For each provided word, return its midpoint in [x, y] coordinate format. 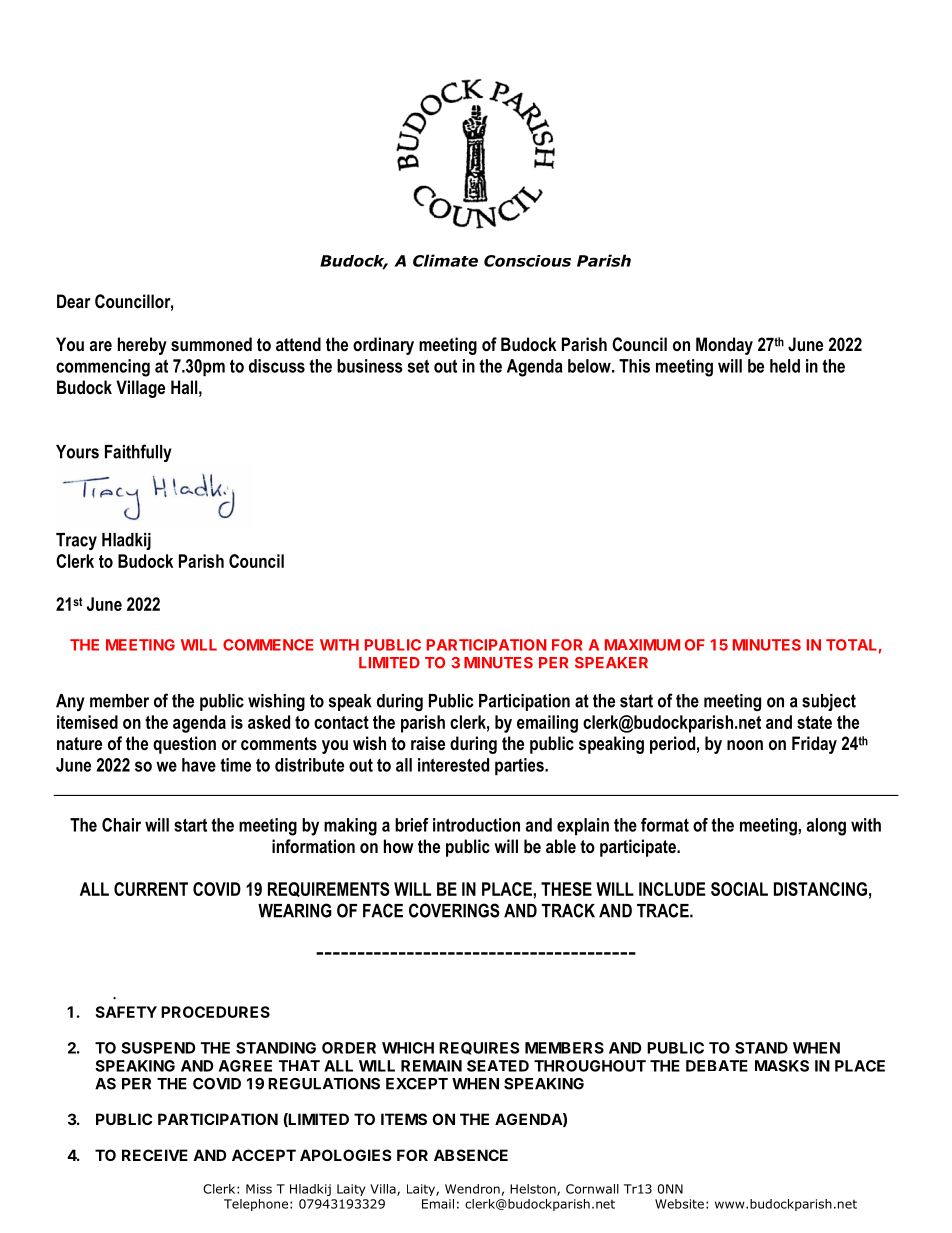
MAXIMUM [642, 645]
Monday [724, 346]
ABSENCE [471, 1155]
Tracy [76, 541]
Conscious [527, 261]
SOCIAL [739, 889]
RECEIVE [155, 1155]
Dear [73, 301]
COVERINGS [454, 910]
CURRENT [151, 889]
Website [679, 1204]
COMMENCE [268, 645]
